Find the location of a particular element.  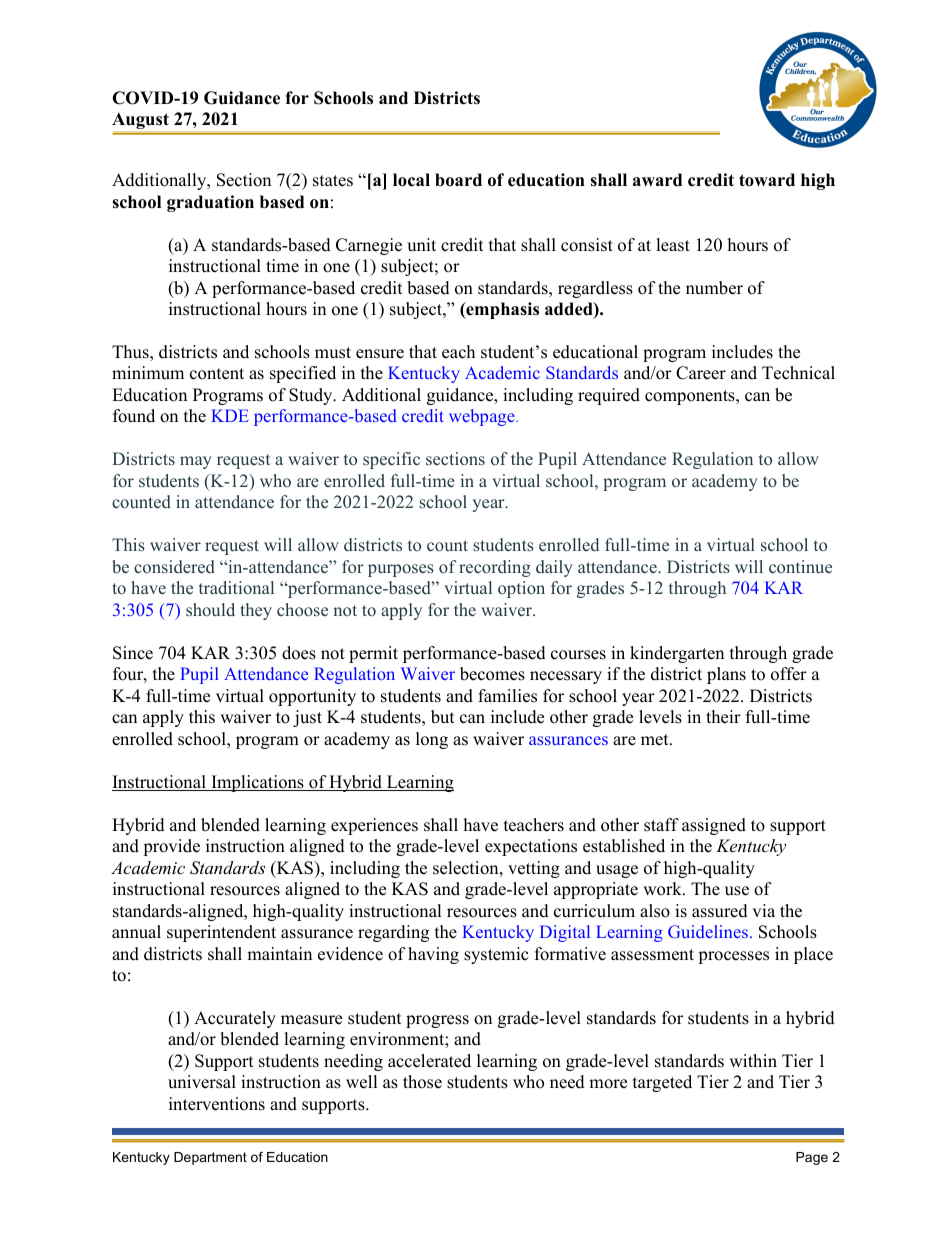

graduation is located at coordinates (210, 203).
